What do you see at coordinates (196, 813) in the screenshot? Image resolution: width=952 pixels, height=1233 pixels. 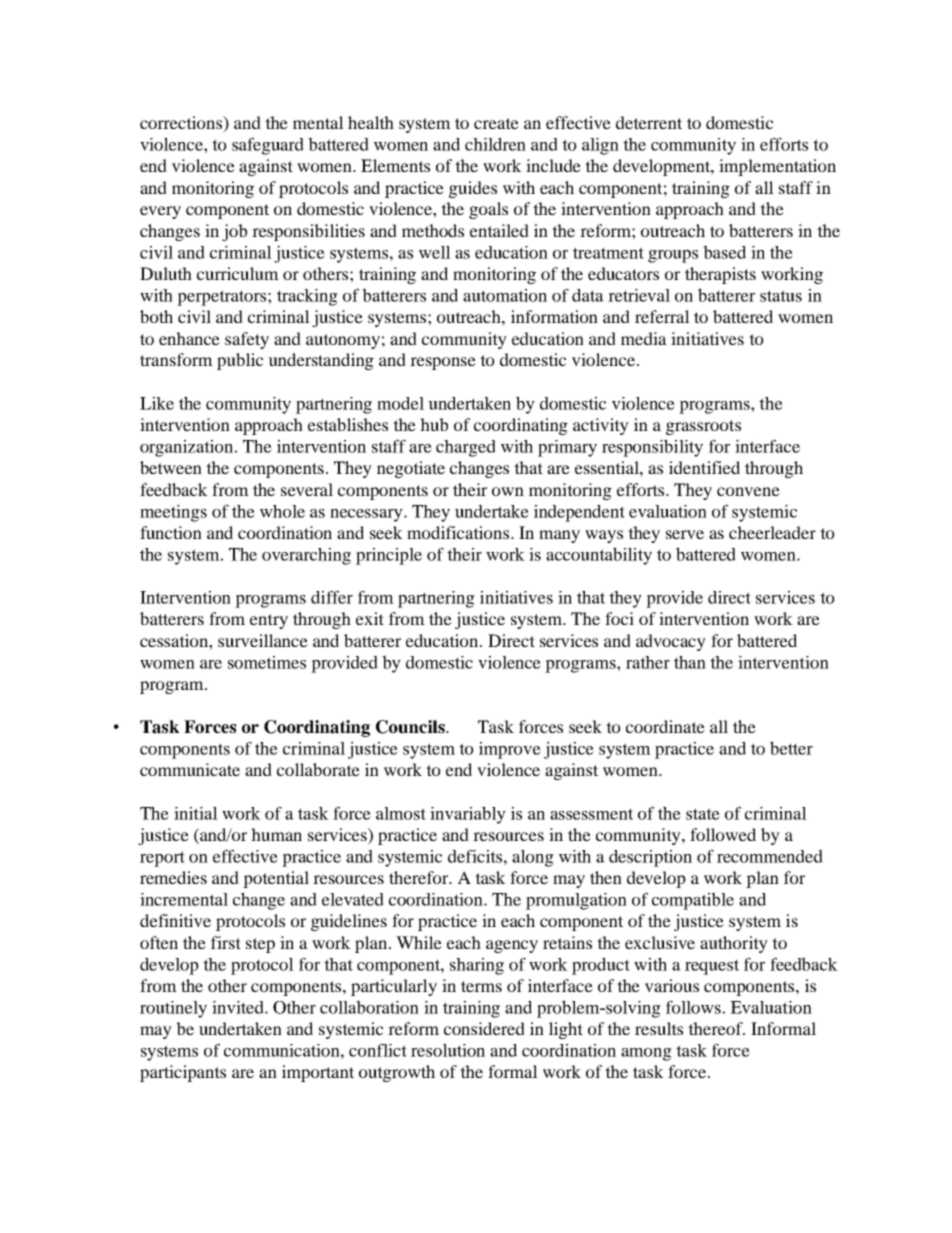 I see `initial` at bounding box center [196, 813].
